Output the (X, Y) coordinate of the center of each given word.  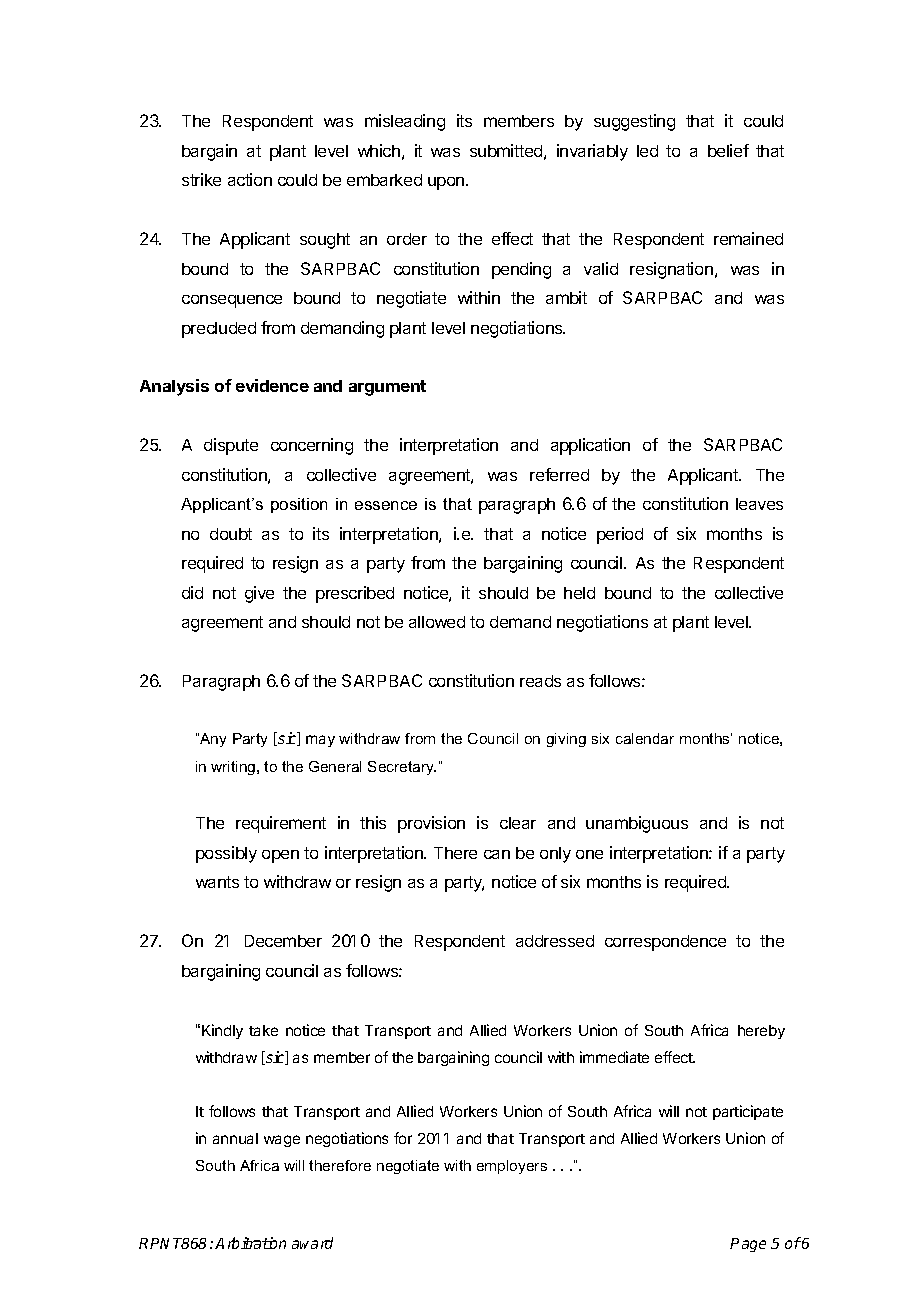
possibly (226, 854)
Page (748, 1245)
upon (447, 183)
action (250, 179)
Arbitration (250, 1243)
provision (431, 824)
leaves (759, 504)
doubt (231, 534)
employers (512, 1167)
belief (728, 150)
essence (386, 505)
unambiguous (637, 824)
